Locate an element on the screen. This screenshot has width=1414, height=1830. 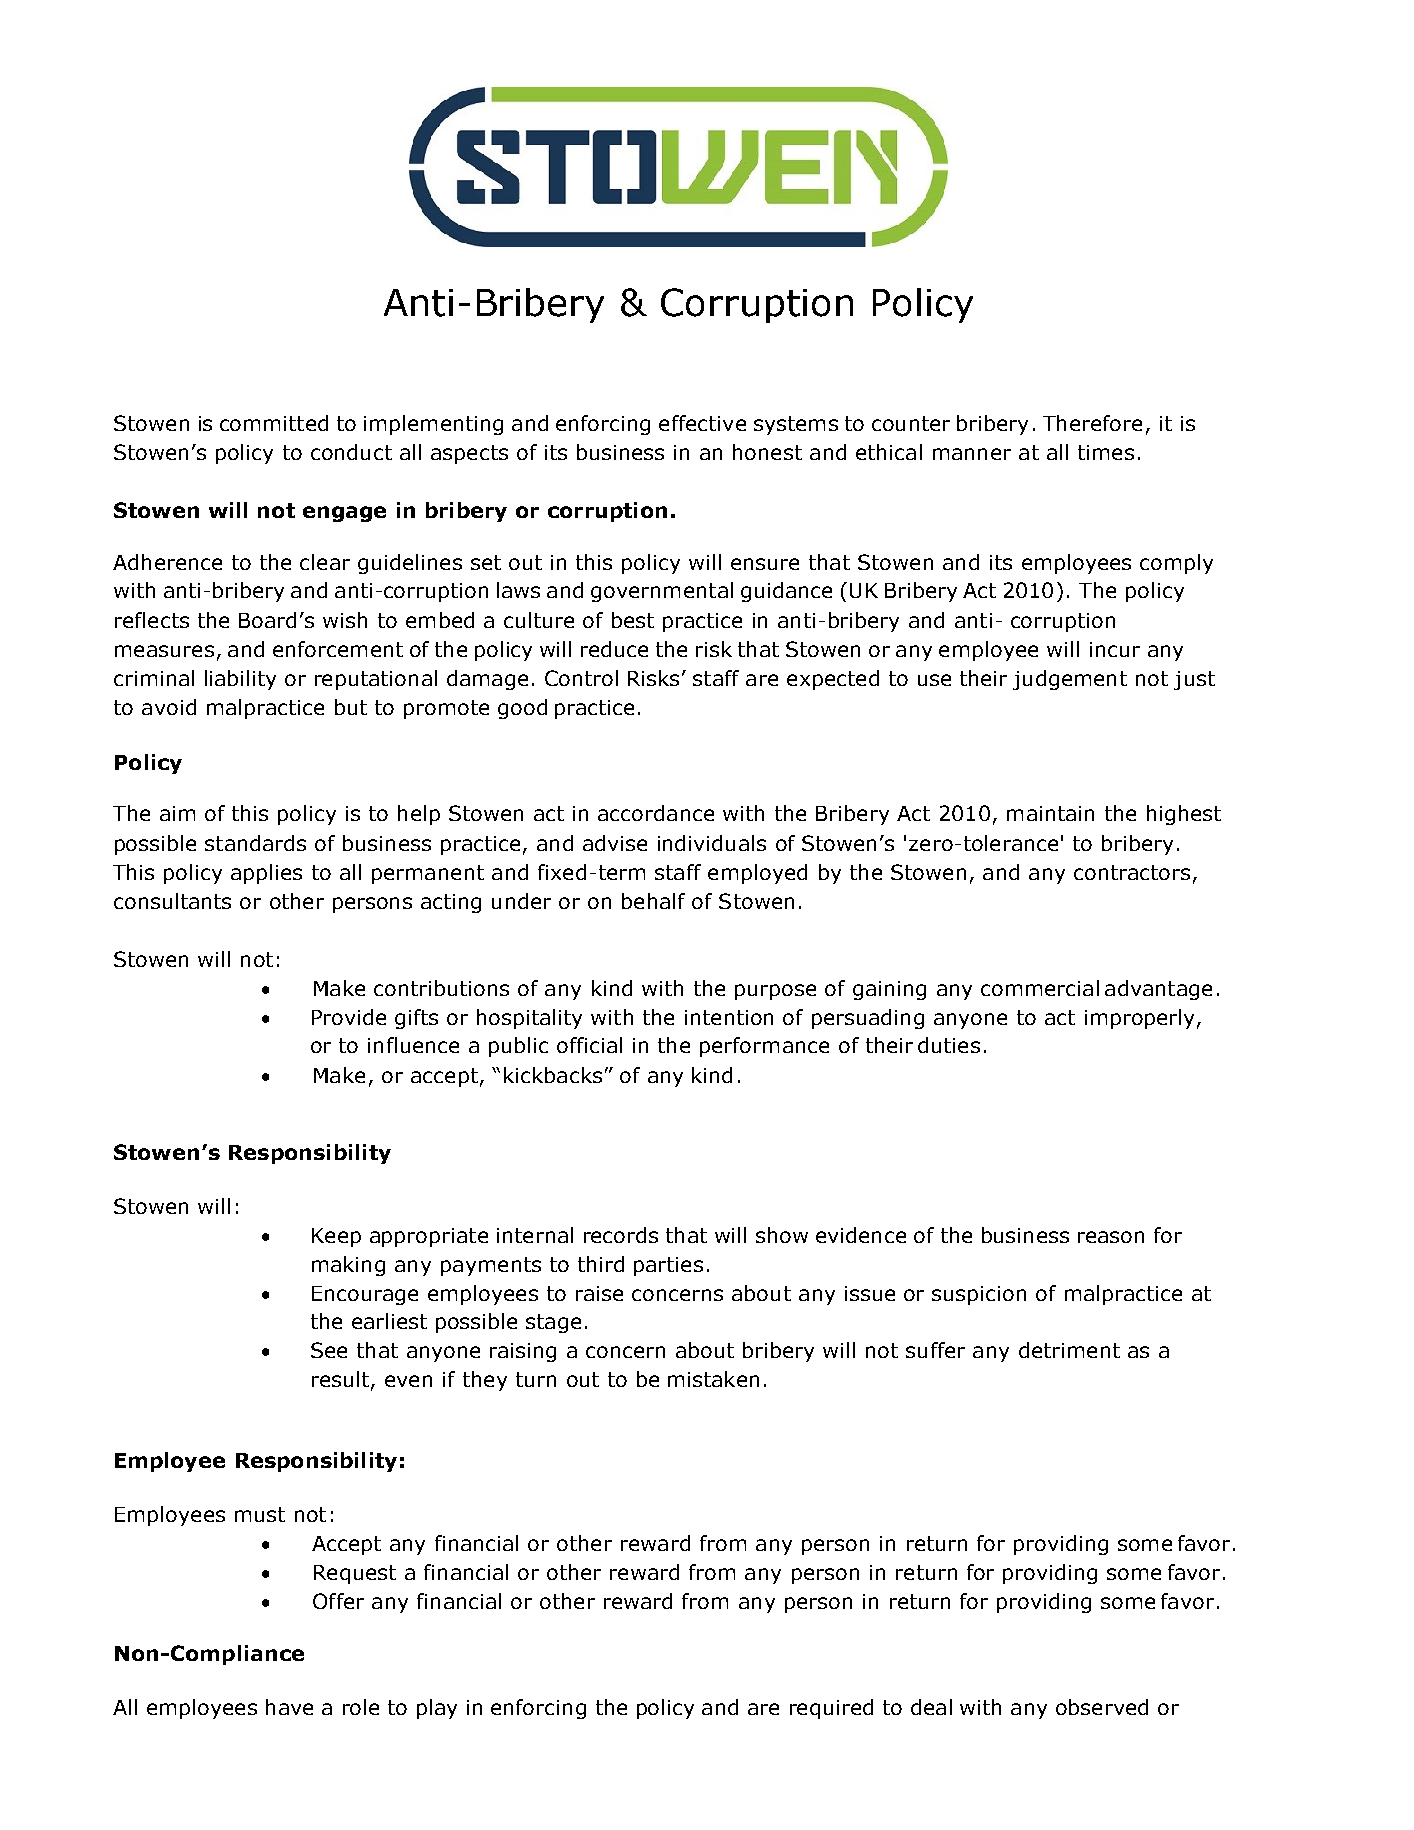
official is located at coordinates (589, 1045).
